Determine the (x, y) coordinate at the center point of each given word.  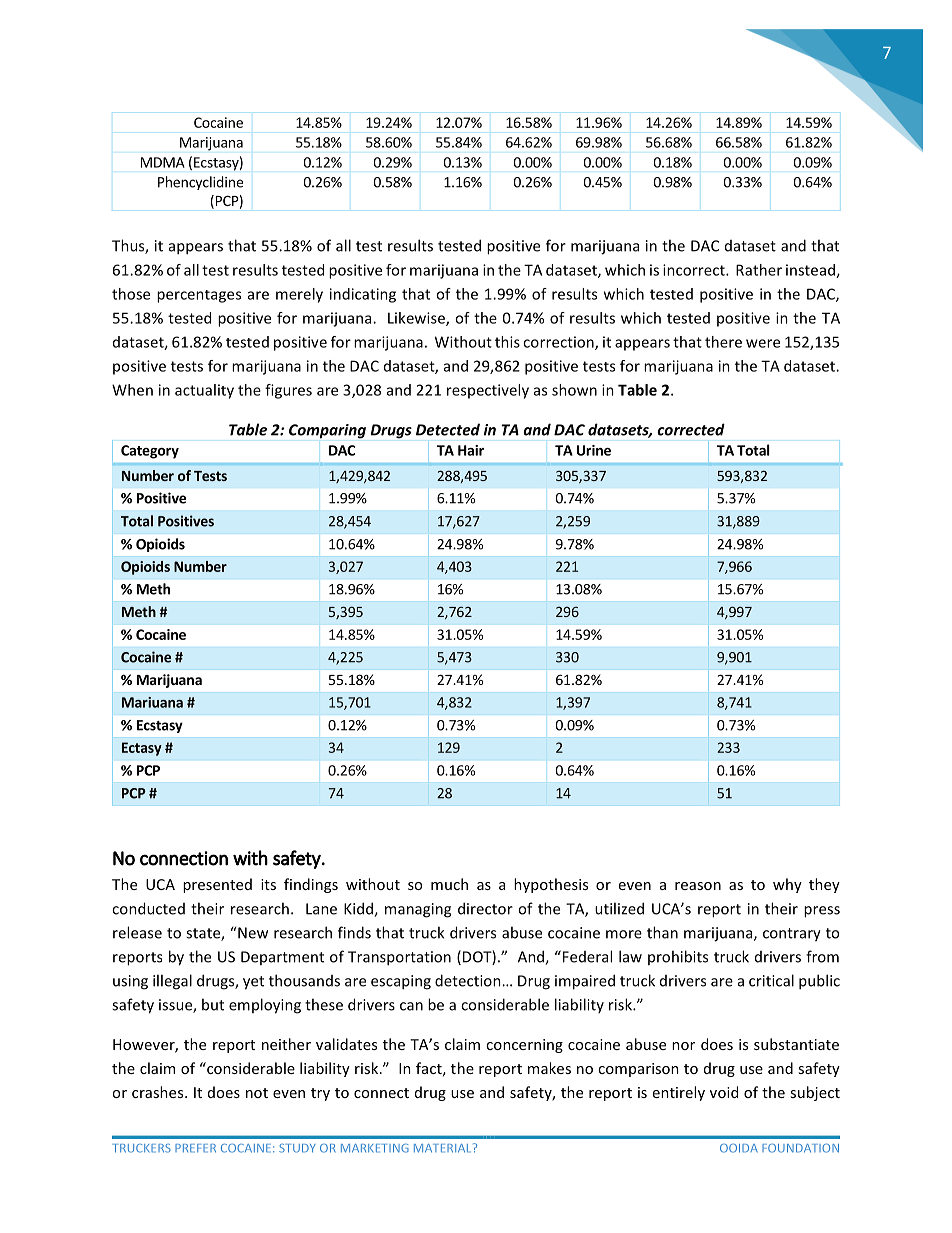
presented (217, 885)
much (449, 884)
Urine (594, 450)
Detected (448, 429)
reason (698, 886)
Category (150, 452)
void (724, 1092)
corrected (691, 429)
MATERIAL (444, 1148)
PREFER (195, 1148)
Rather (759, 270)
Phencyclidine (200, 183)
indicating (363, 295)
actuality (204, 391)
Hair (471, 450)
